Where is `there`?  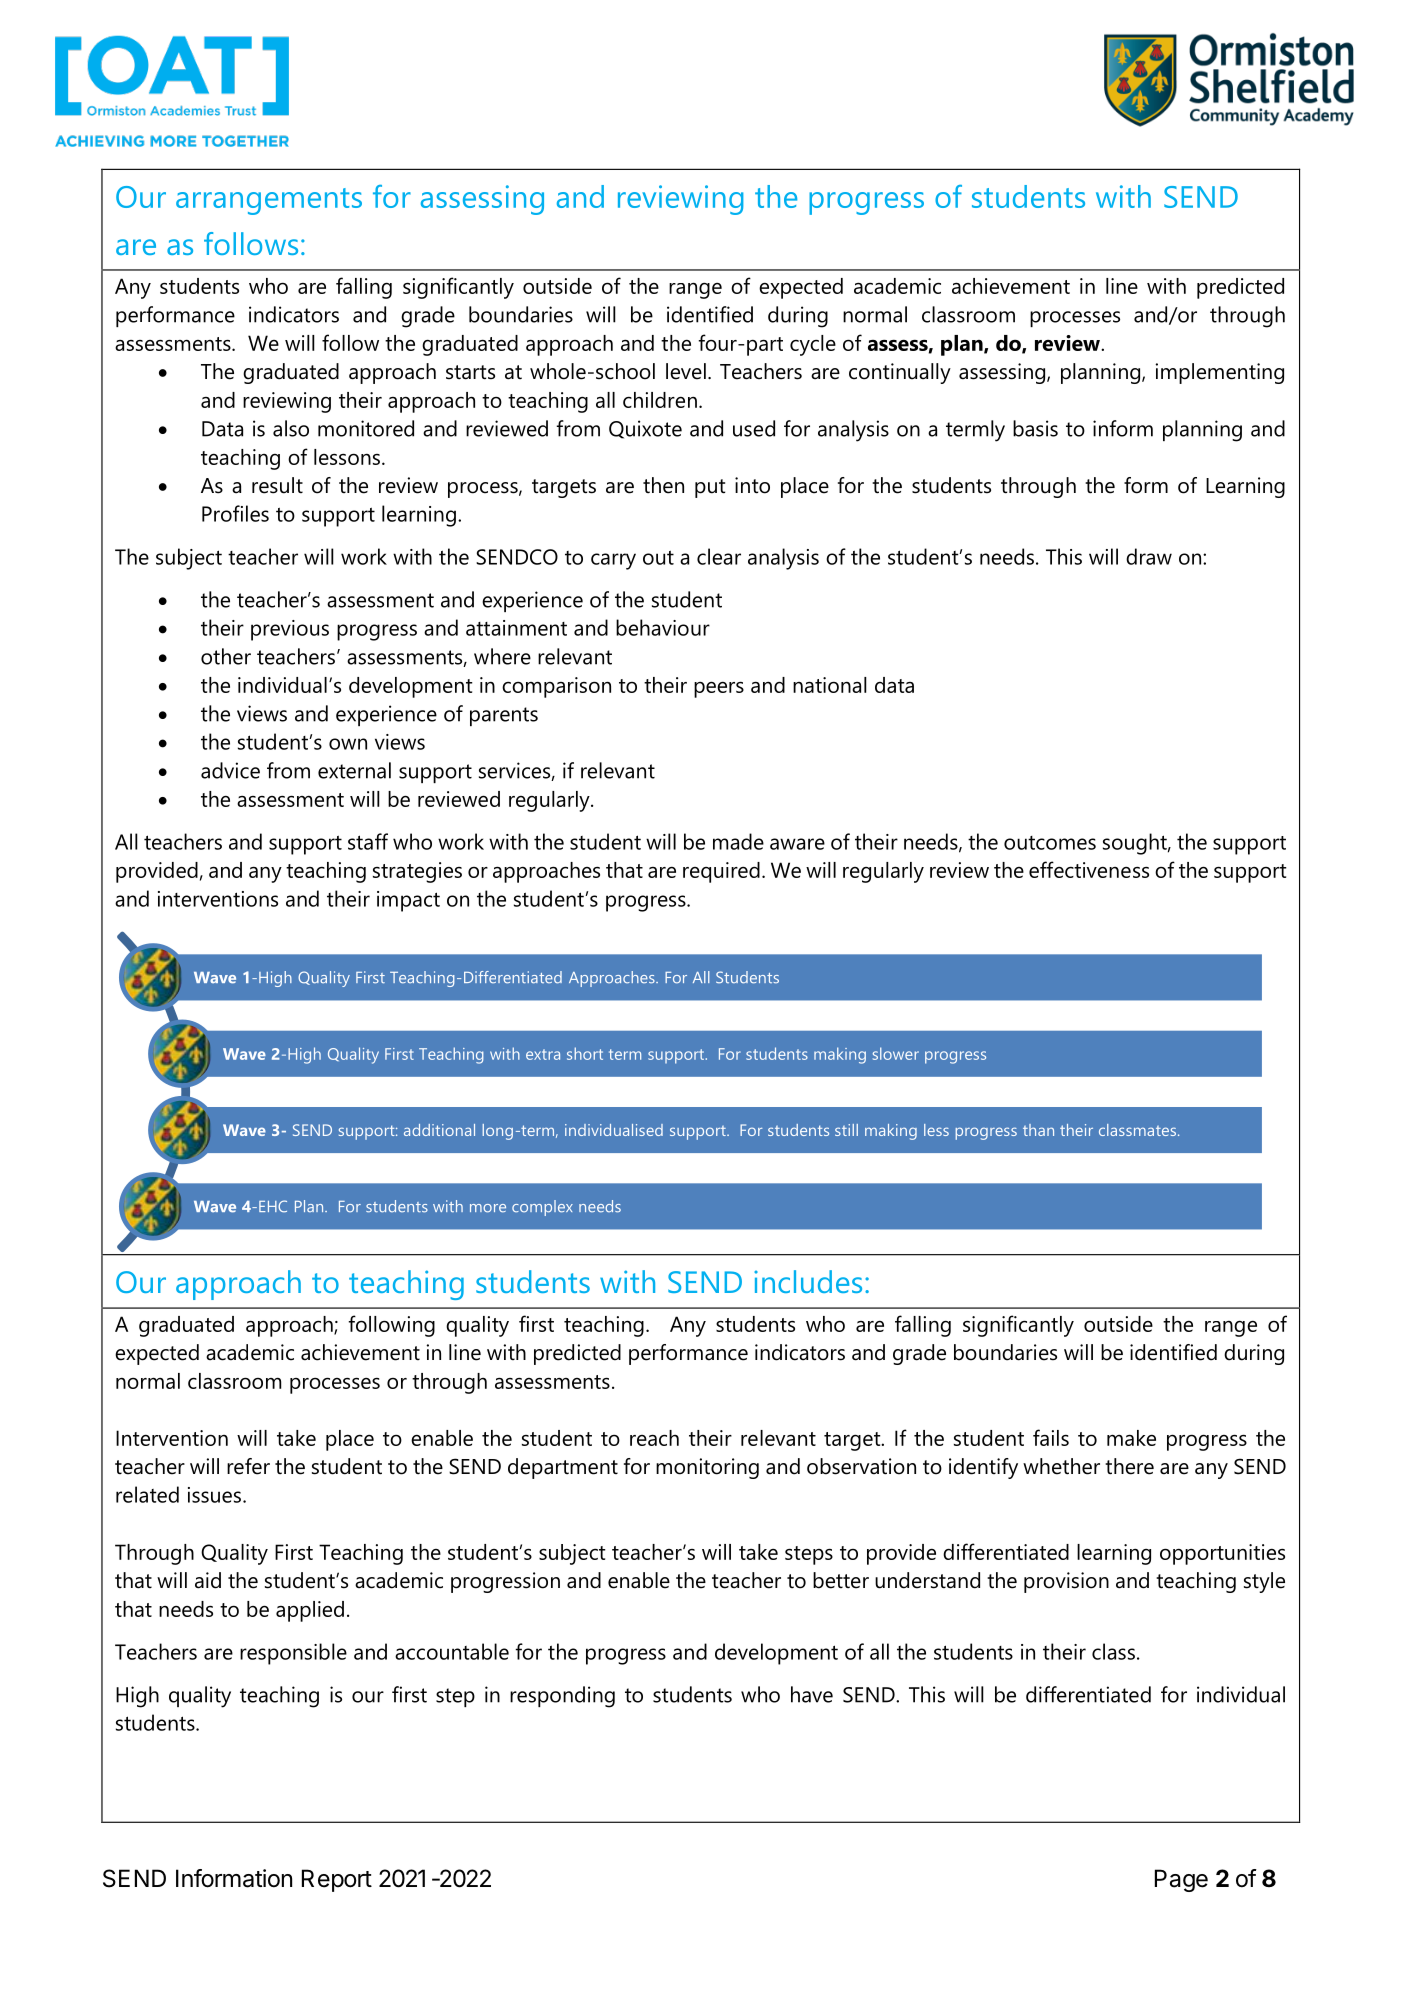 there is located at coordinates (1129, 1466).
